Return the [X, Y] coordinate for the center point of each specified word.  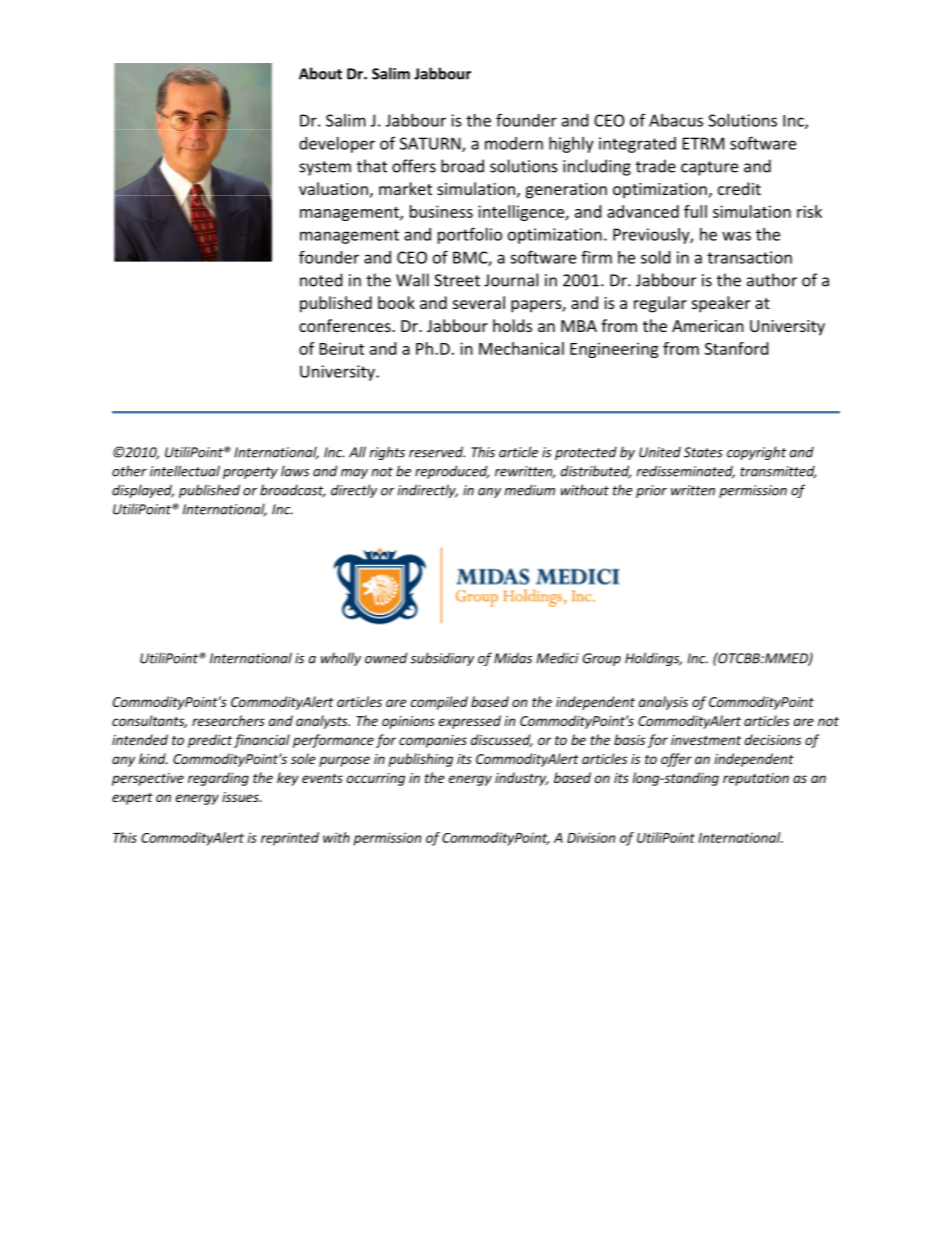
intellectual [185, 471]
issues [241, 797]
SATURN [431, 144]
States [703, 452]
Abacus [676, 120]
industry [522, 779]
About [320, 73]
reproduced [452, 472]
